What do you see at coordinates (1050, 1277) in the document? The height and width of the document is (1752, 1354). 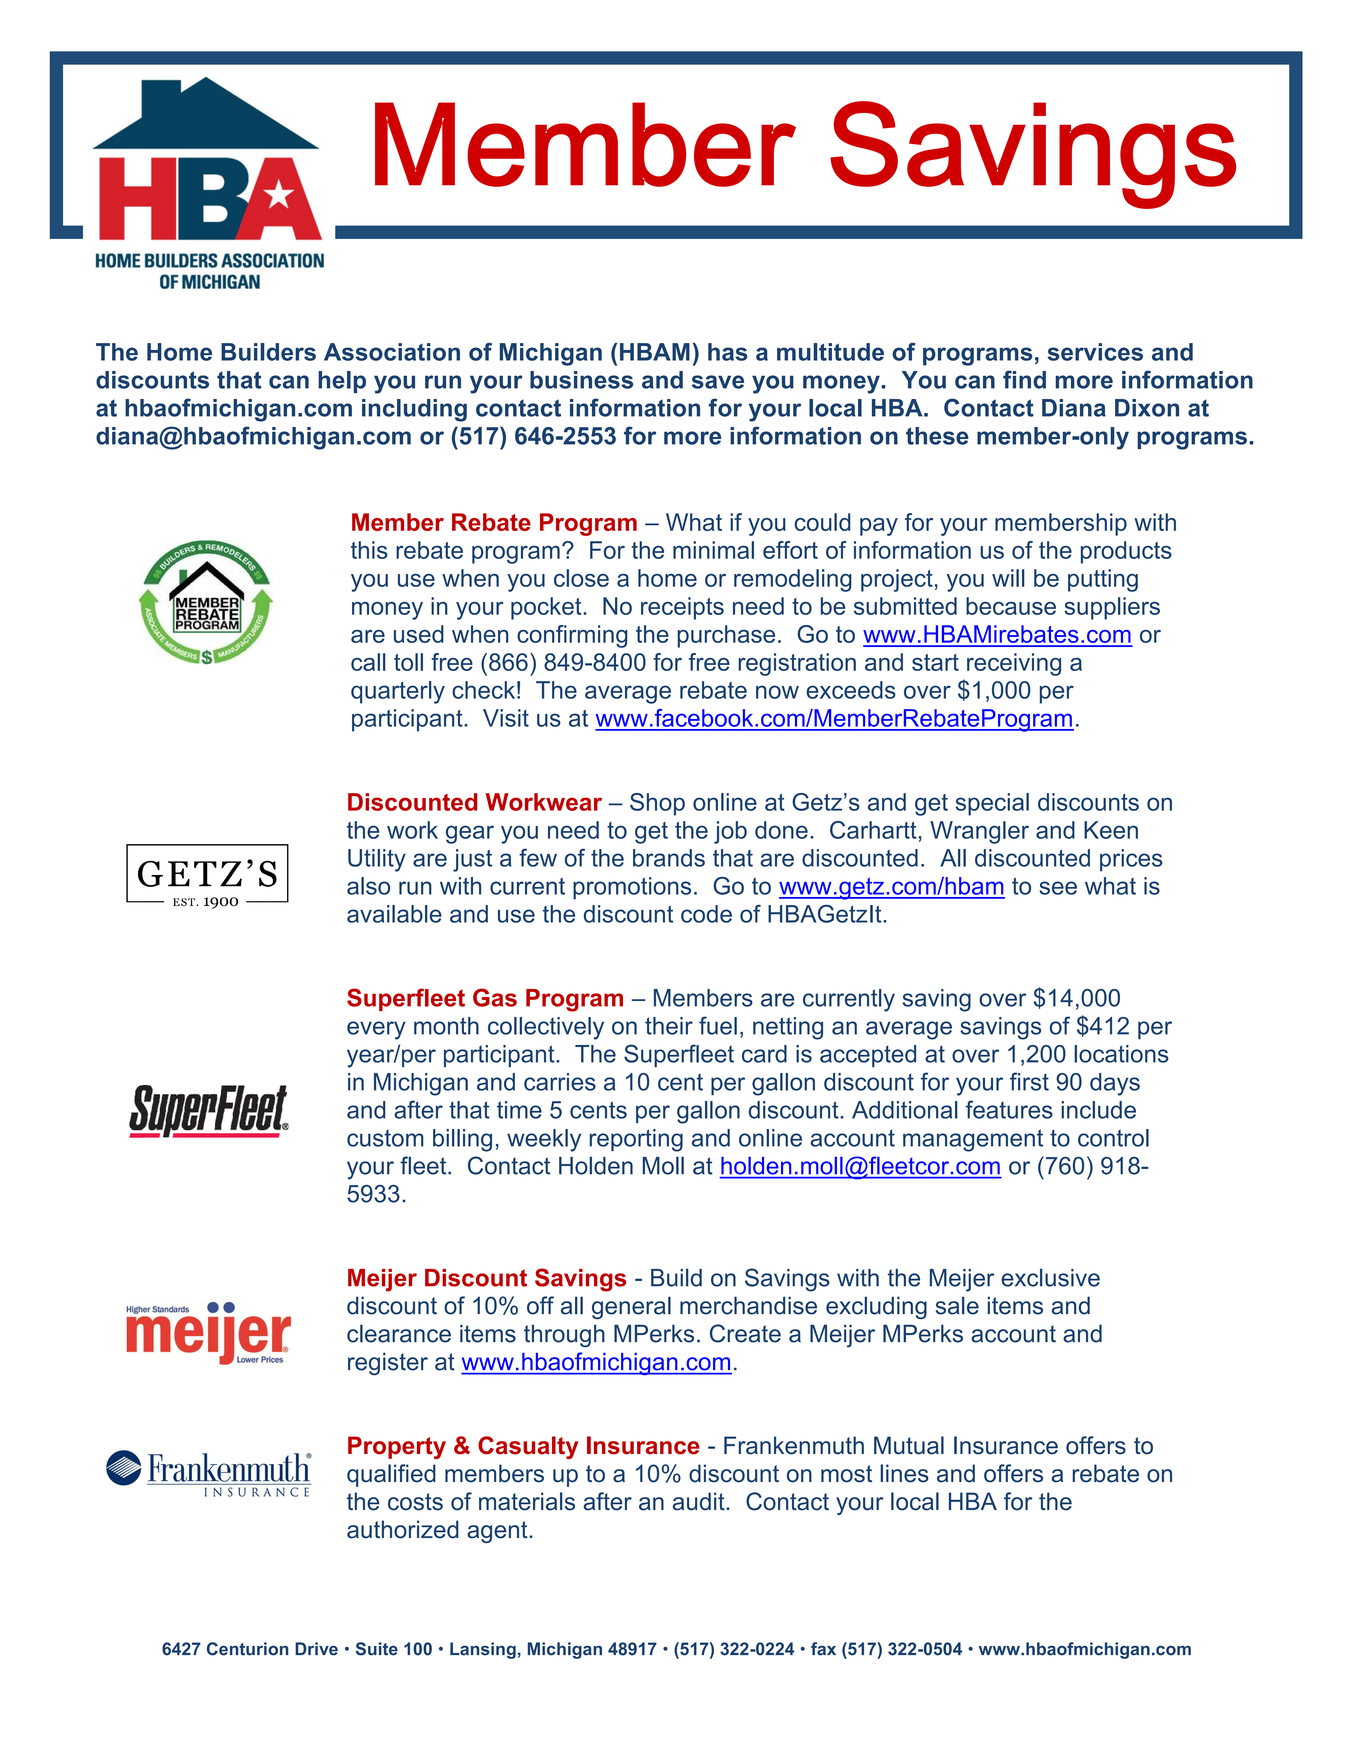 I see `exclusive` at bounding box center [1050, 1277].
